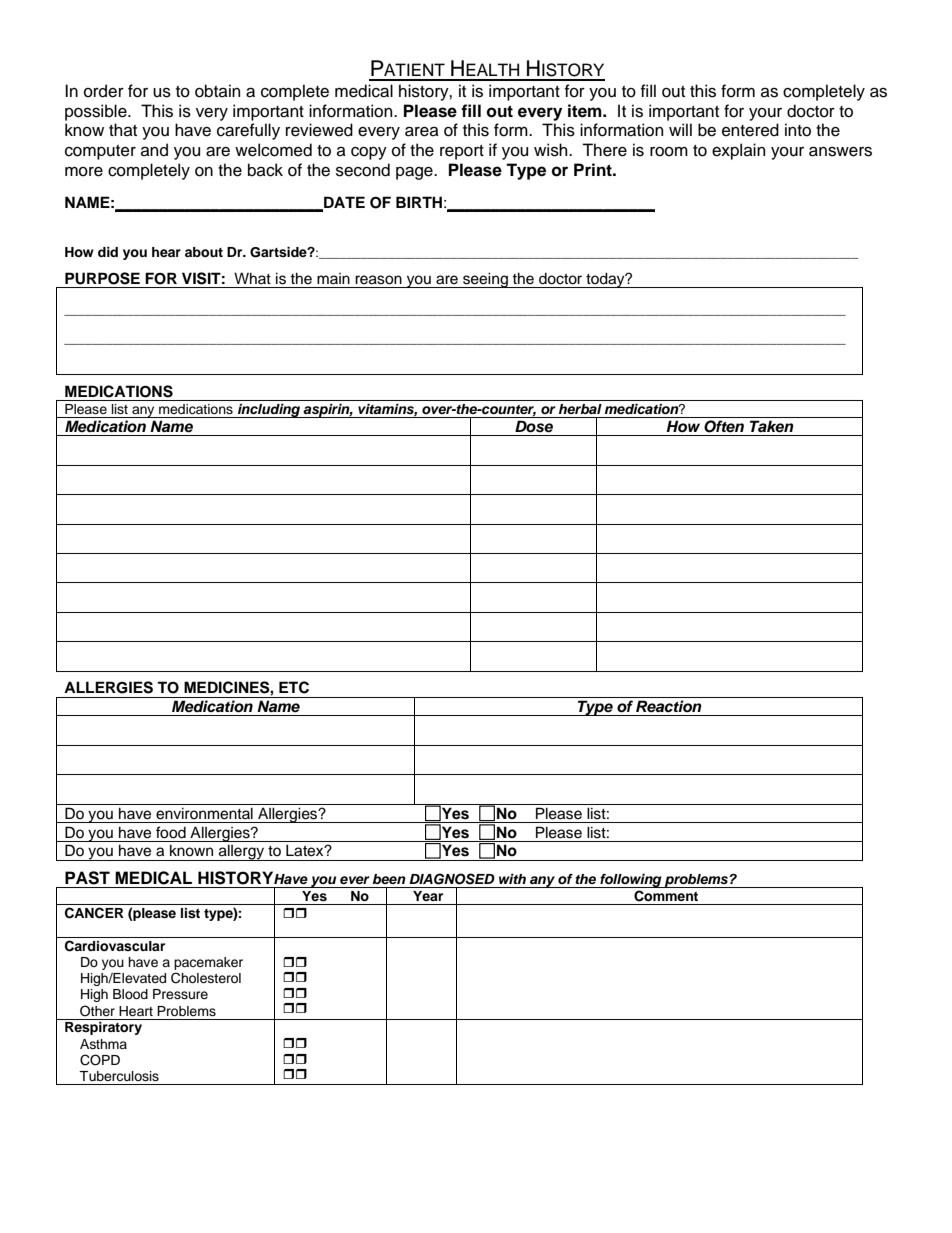  I want to click on with, so click(512, 879).
